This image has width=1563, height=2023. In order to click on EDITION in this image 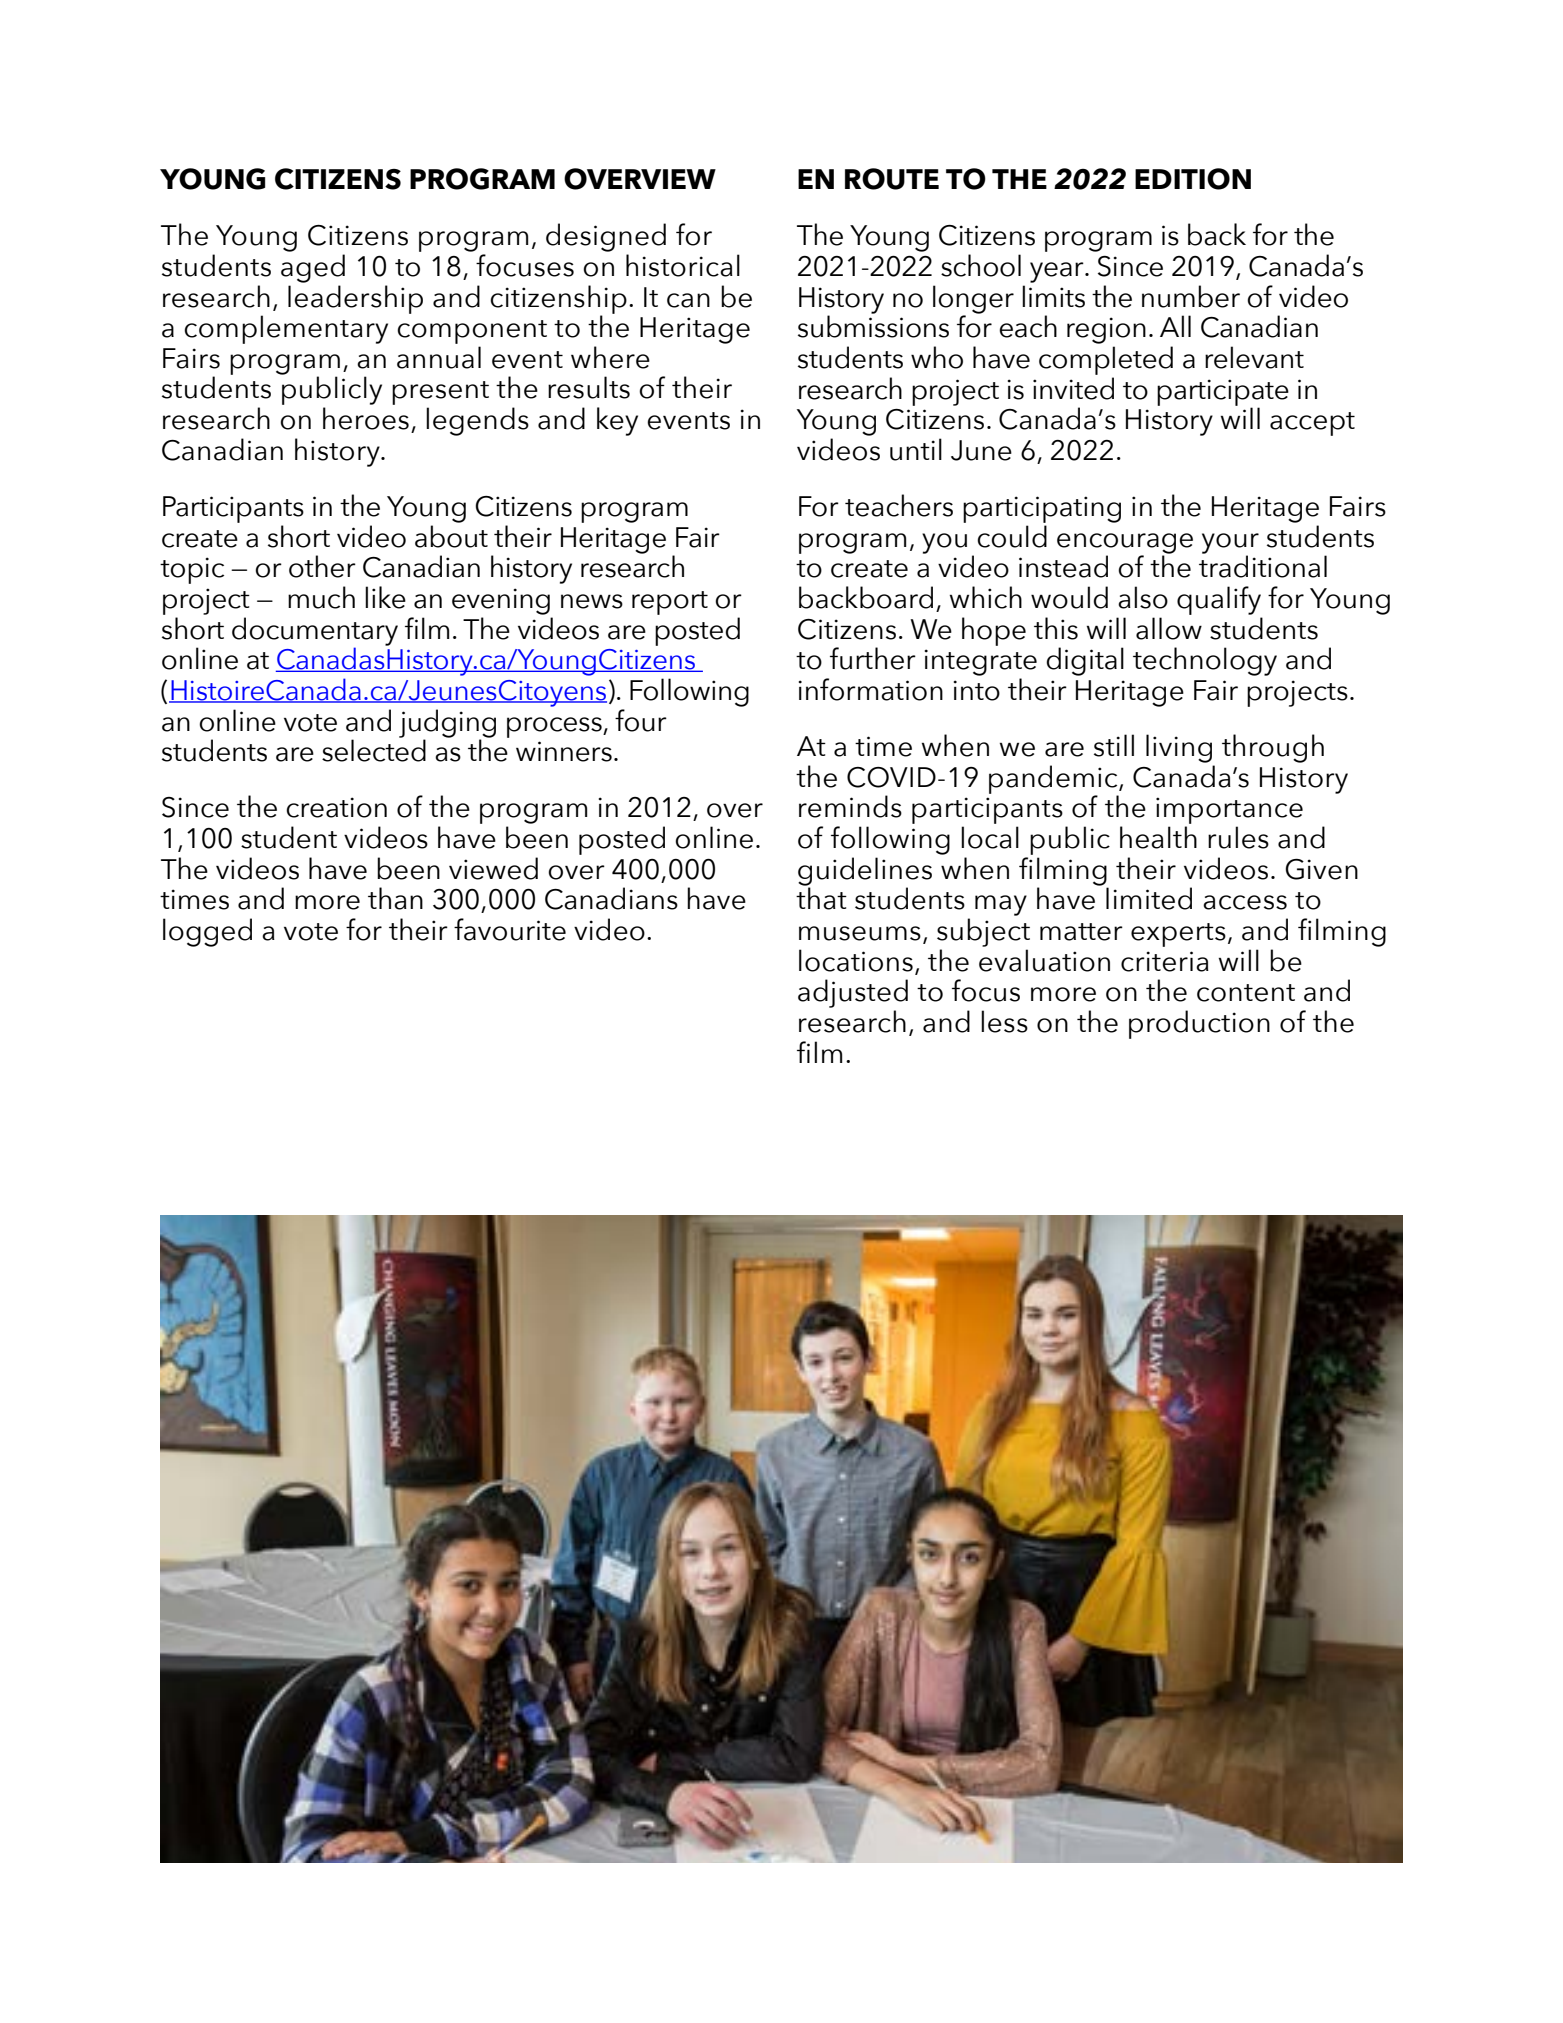, I will do `click(1193, 179)`.
